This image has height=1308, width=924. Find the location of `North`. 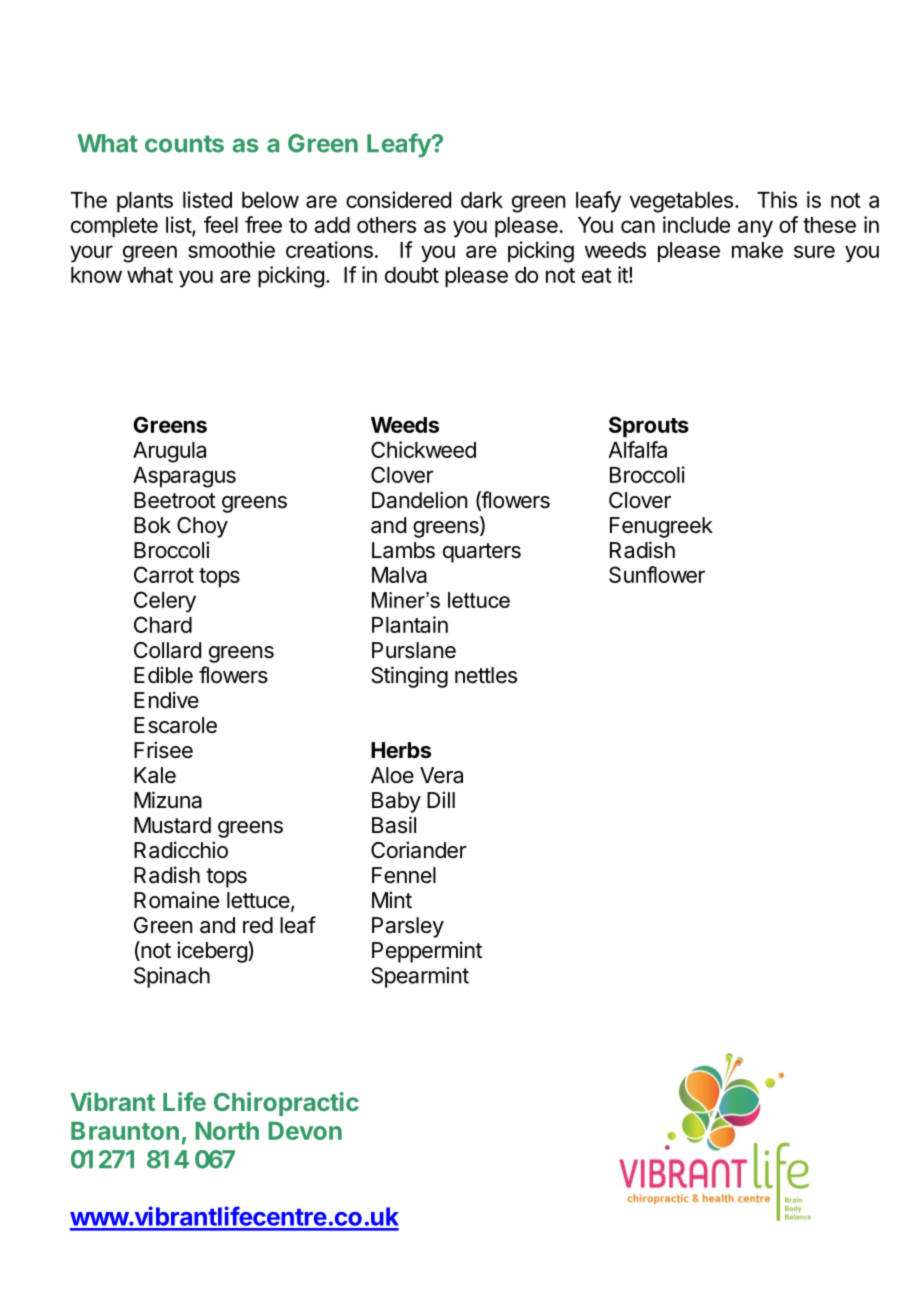

North is located at coordinates (227, 1131).
